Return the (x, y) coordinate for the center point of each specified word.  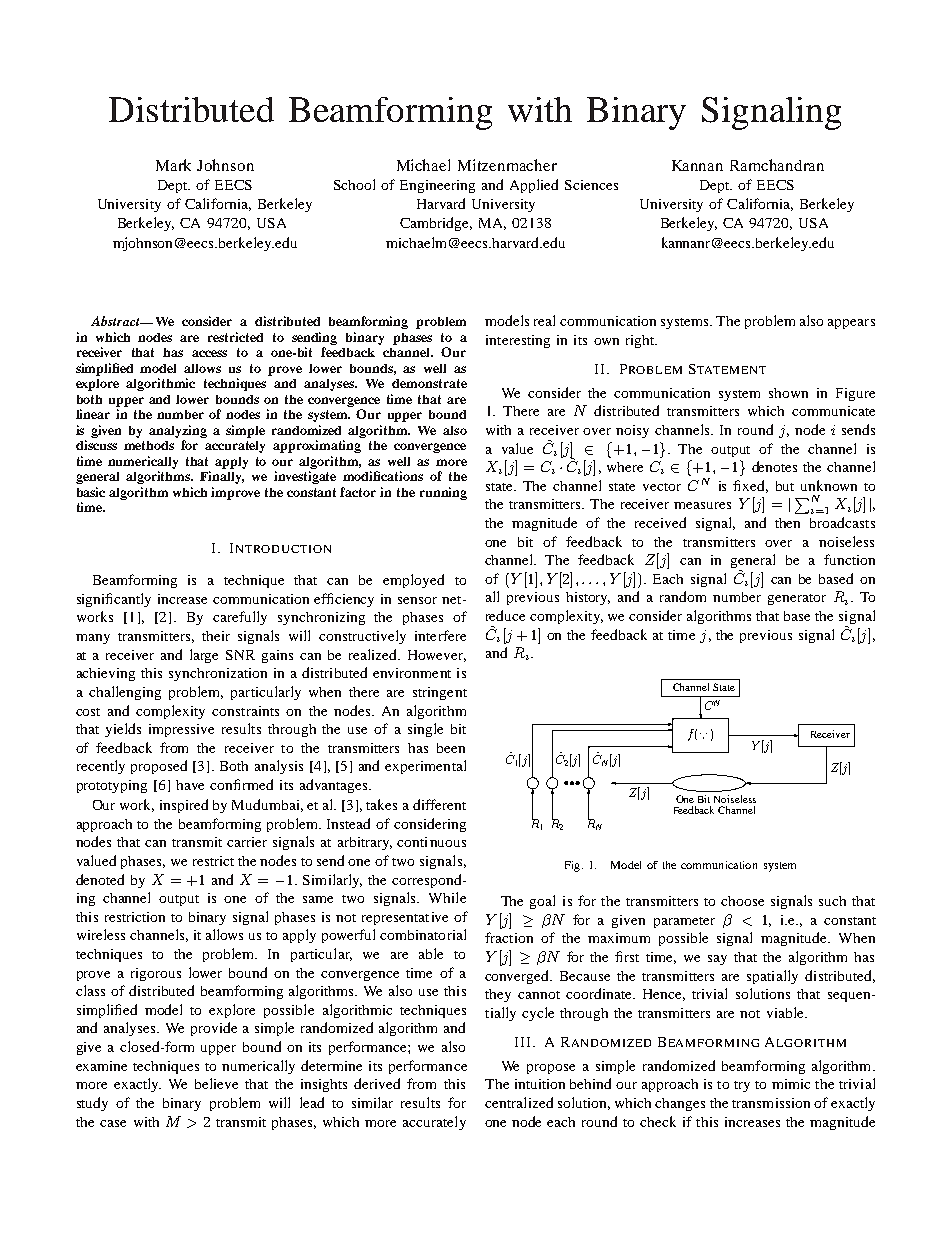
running (443, 493)
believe (216, 1083)
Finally (222, 477)
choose (742, 901)
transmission (771, 1103)
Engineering (437, 186)
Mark (173, 165)
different (439, 804)
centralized (519, 1102)
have (190, 785)
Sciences (591, 185)
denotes (774, 466)
